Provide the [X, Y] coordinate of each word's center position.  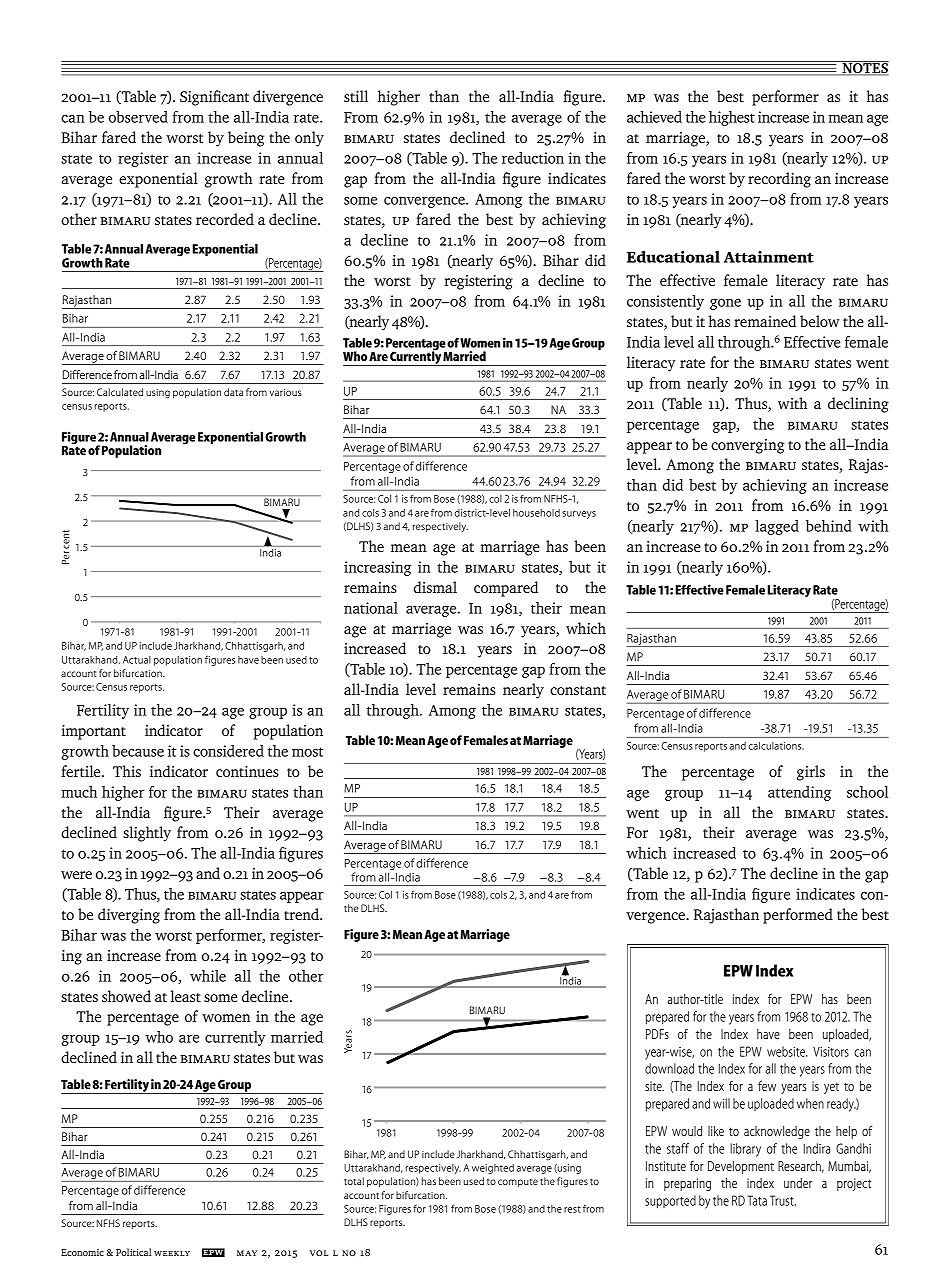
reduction [533, 158]
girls [811, 773]
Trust [783, 1200]
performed [798, 916]
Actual [137, 660]
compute [518, 1183]
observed [138, 117]
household [536, 513]
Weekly [172, 1253]
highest [732, 118]
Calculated [120, 392]
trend [302, 914]
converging [747, 446]
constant [578, 690]
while [208, 976]
